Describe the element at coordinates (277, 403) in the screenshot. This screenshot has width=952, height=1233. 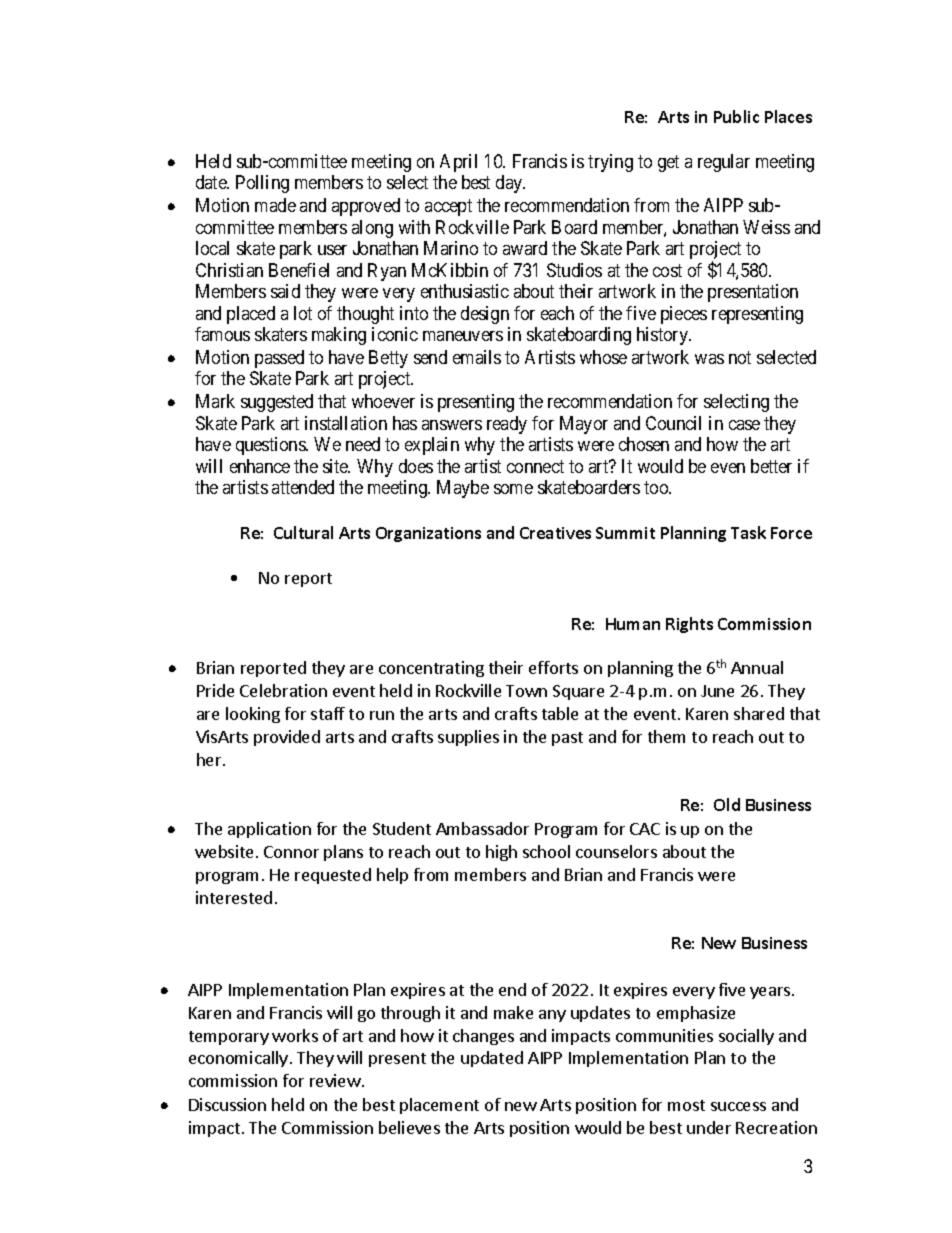
I see `suggested` at that location.
